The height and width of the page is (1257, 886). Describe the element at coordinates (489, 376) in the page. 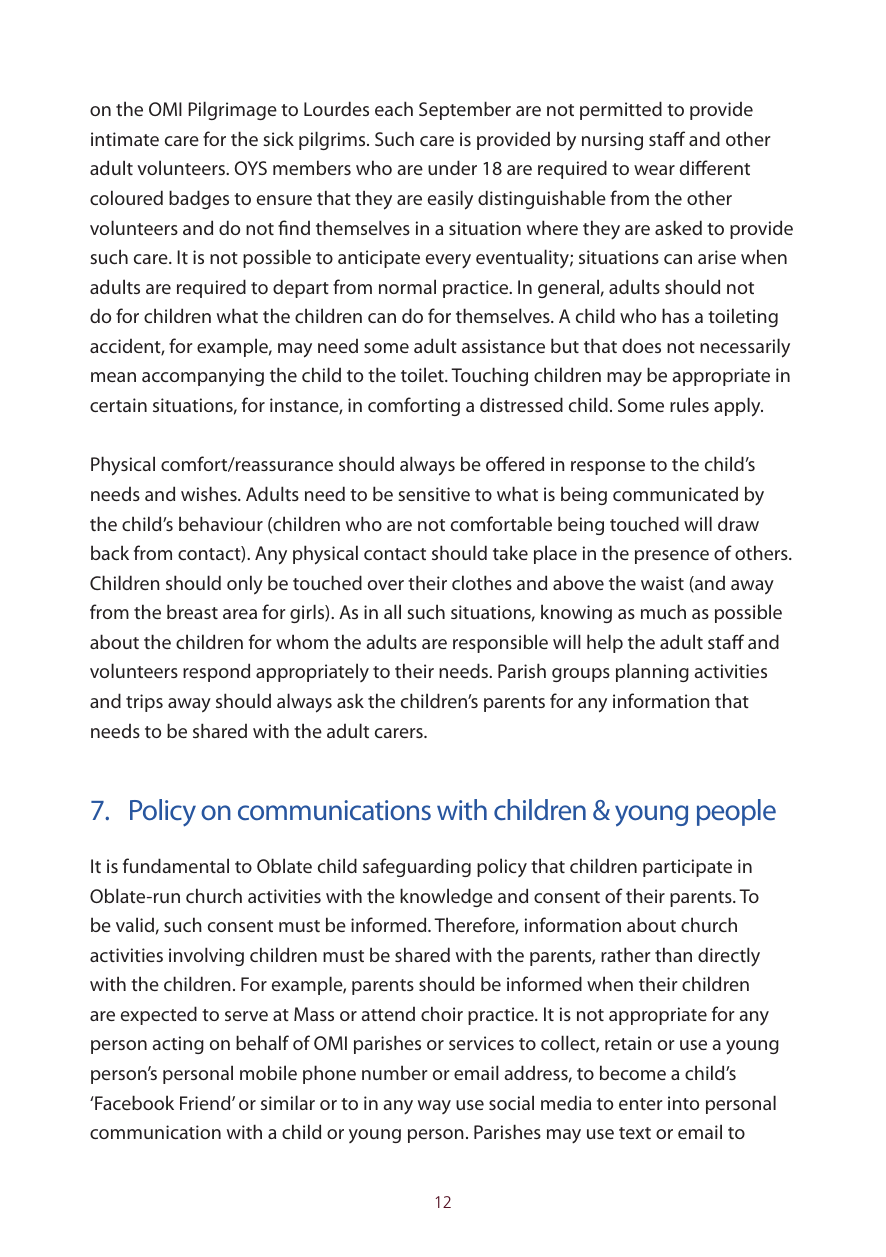

I see `Touching` at that location.
